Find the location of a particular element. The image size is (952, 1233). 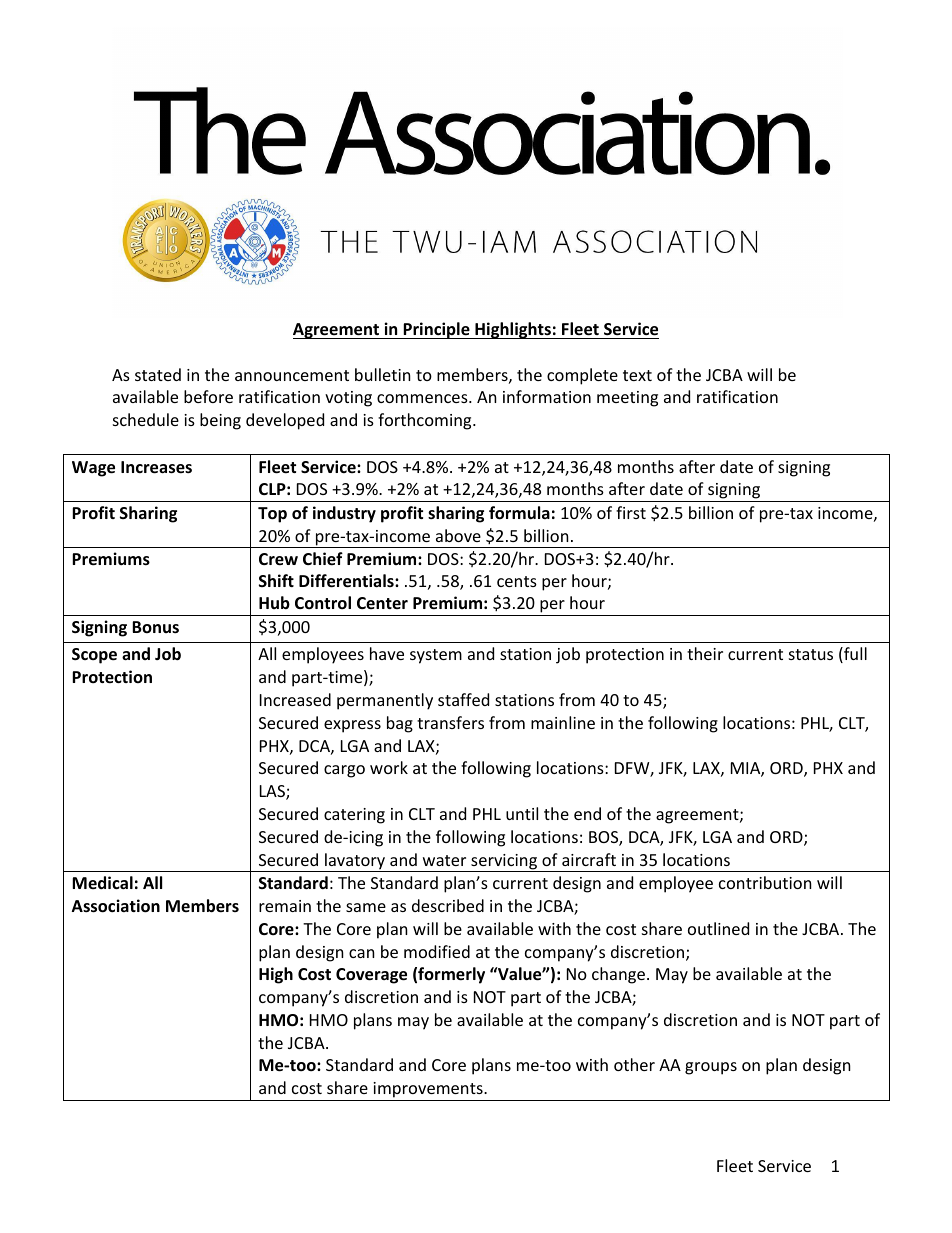

stated is located at coordinates (158, 374).
